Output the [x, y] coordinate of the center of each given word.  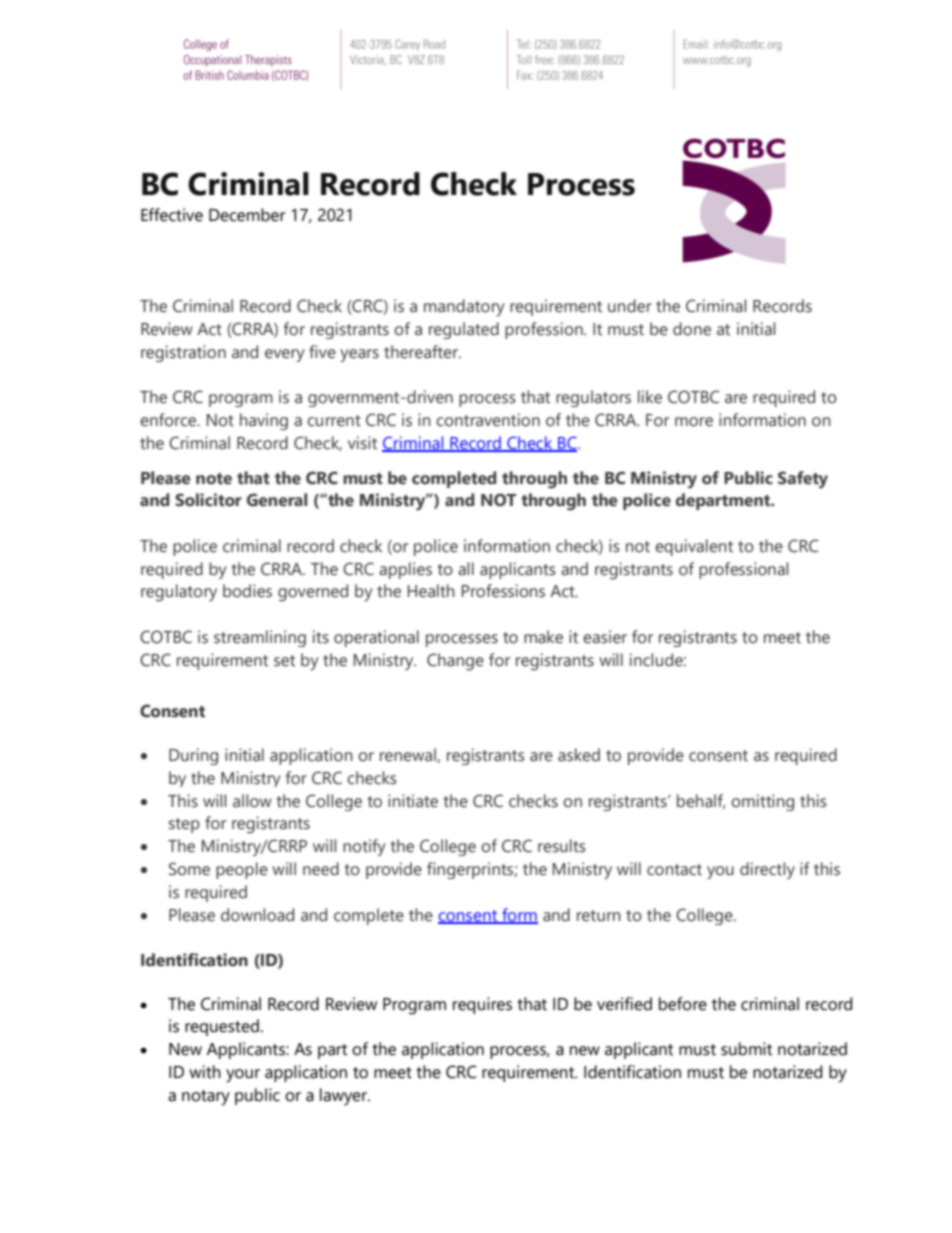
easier [605, 637]
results [562, 846]
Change [455, 662]
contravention [488, 420]
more [694, 422]
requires [482, 1005]
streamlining [260, 638]
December [247, 215]
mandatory [464, 308]
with [205, 1072]
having [264, 421]
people [242, 870]
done [692, 329]
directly [767, 870]
